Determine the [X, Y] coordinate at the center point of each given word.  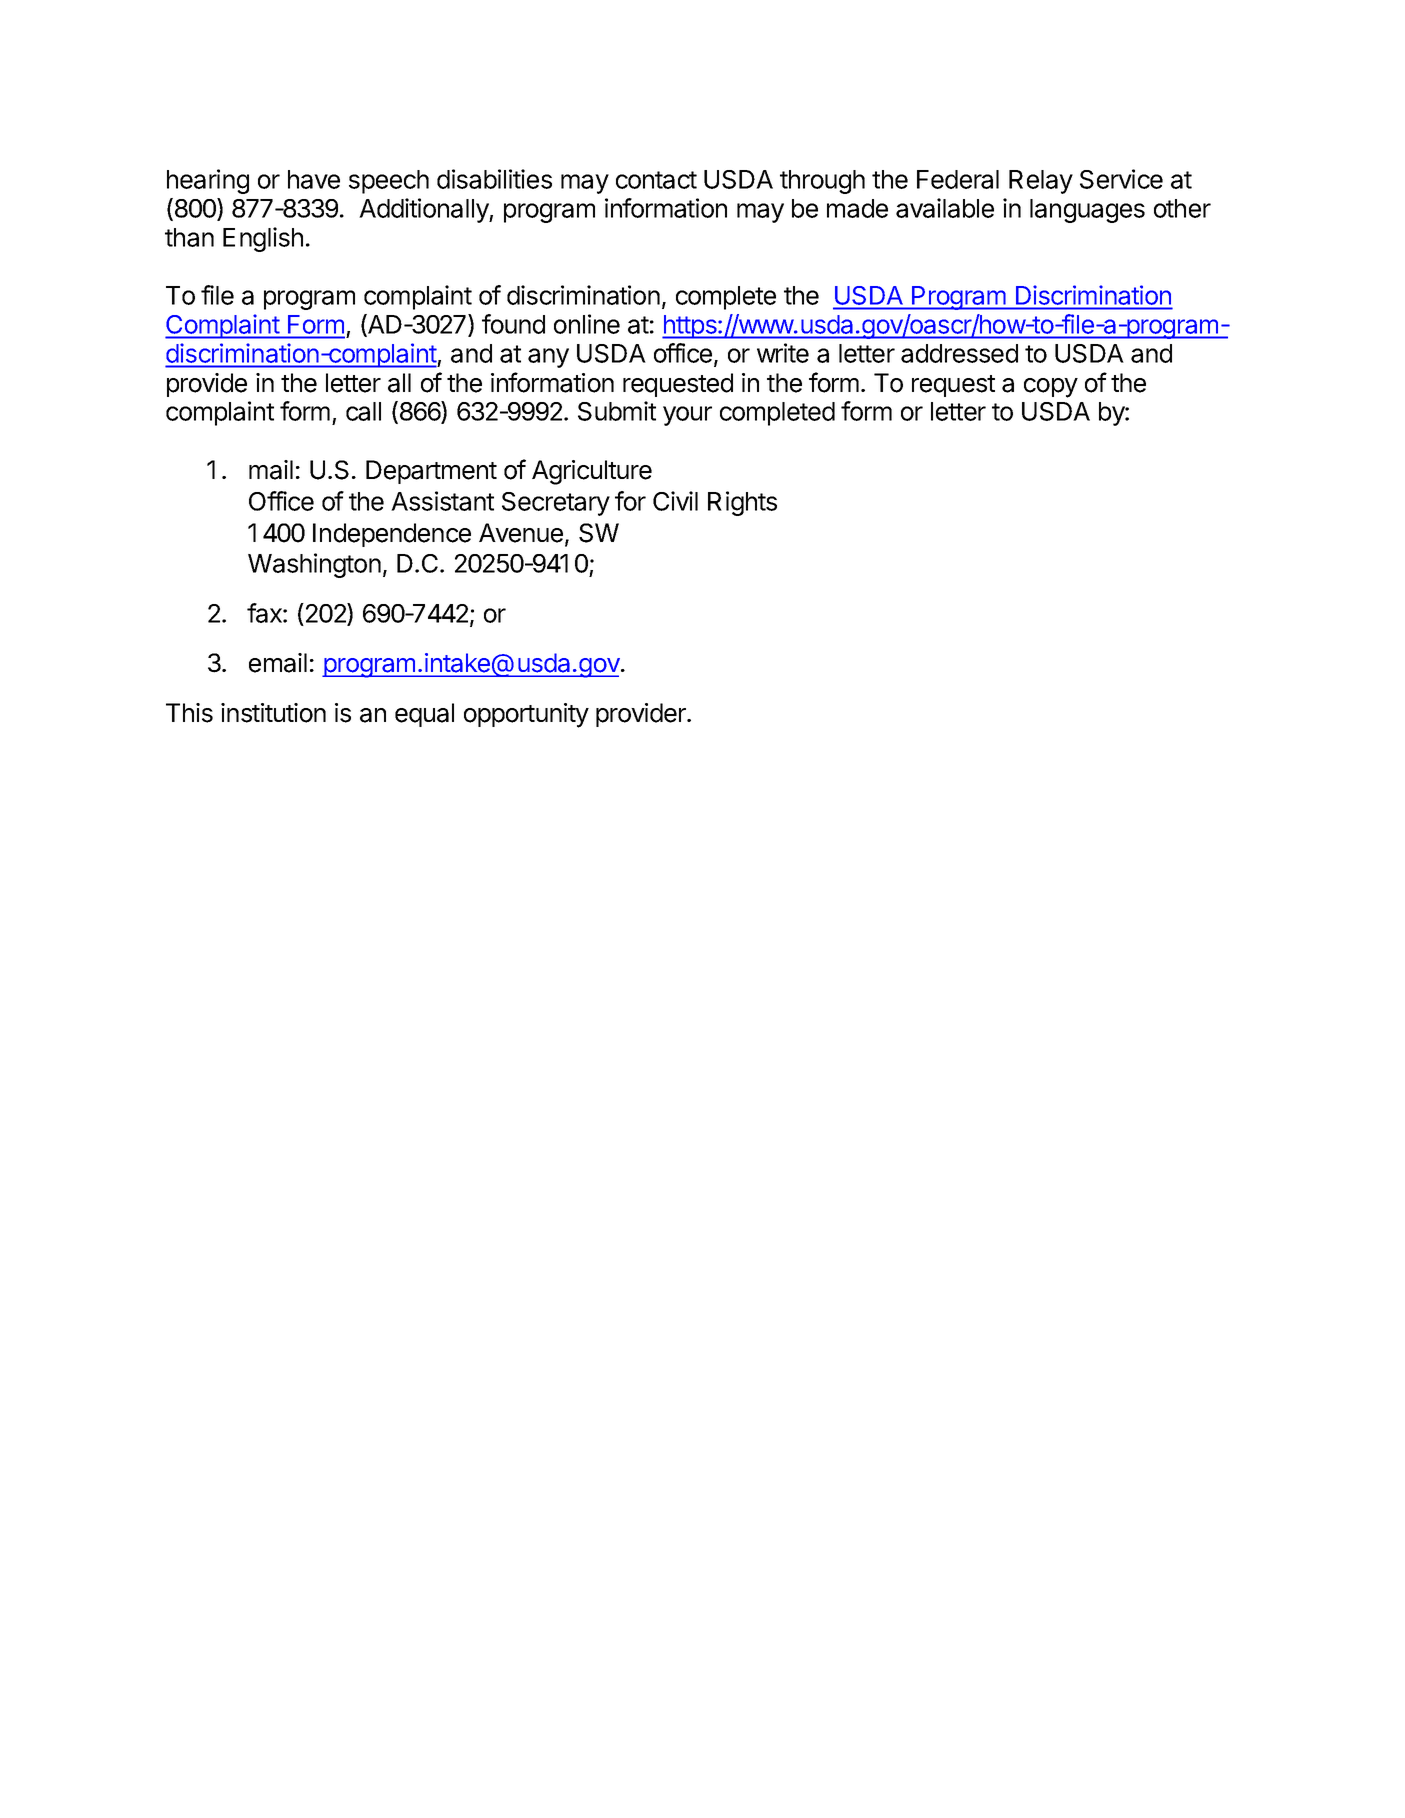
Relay [1041, 182]
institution [273, 713]
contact [656, 180]
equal [424, 715]
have [314, 179]
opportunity [526, 715]
